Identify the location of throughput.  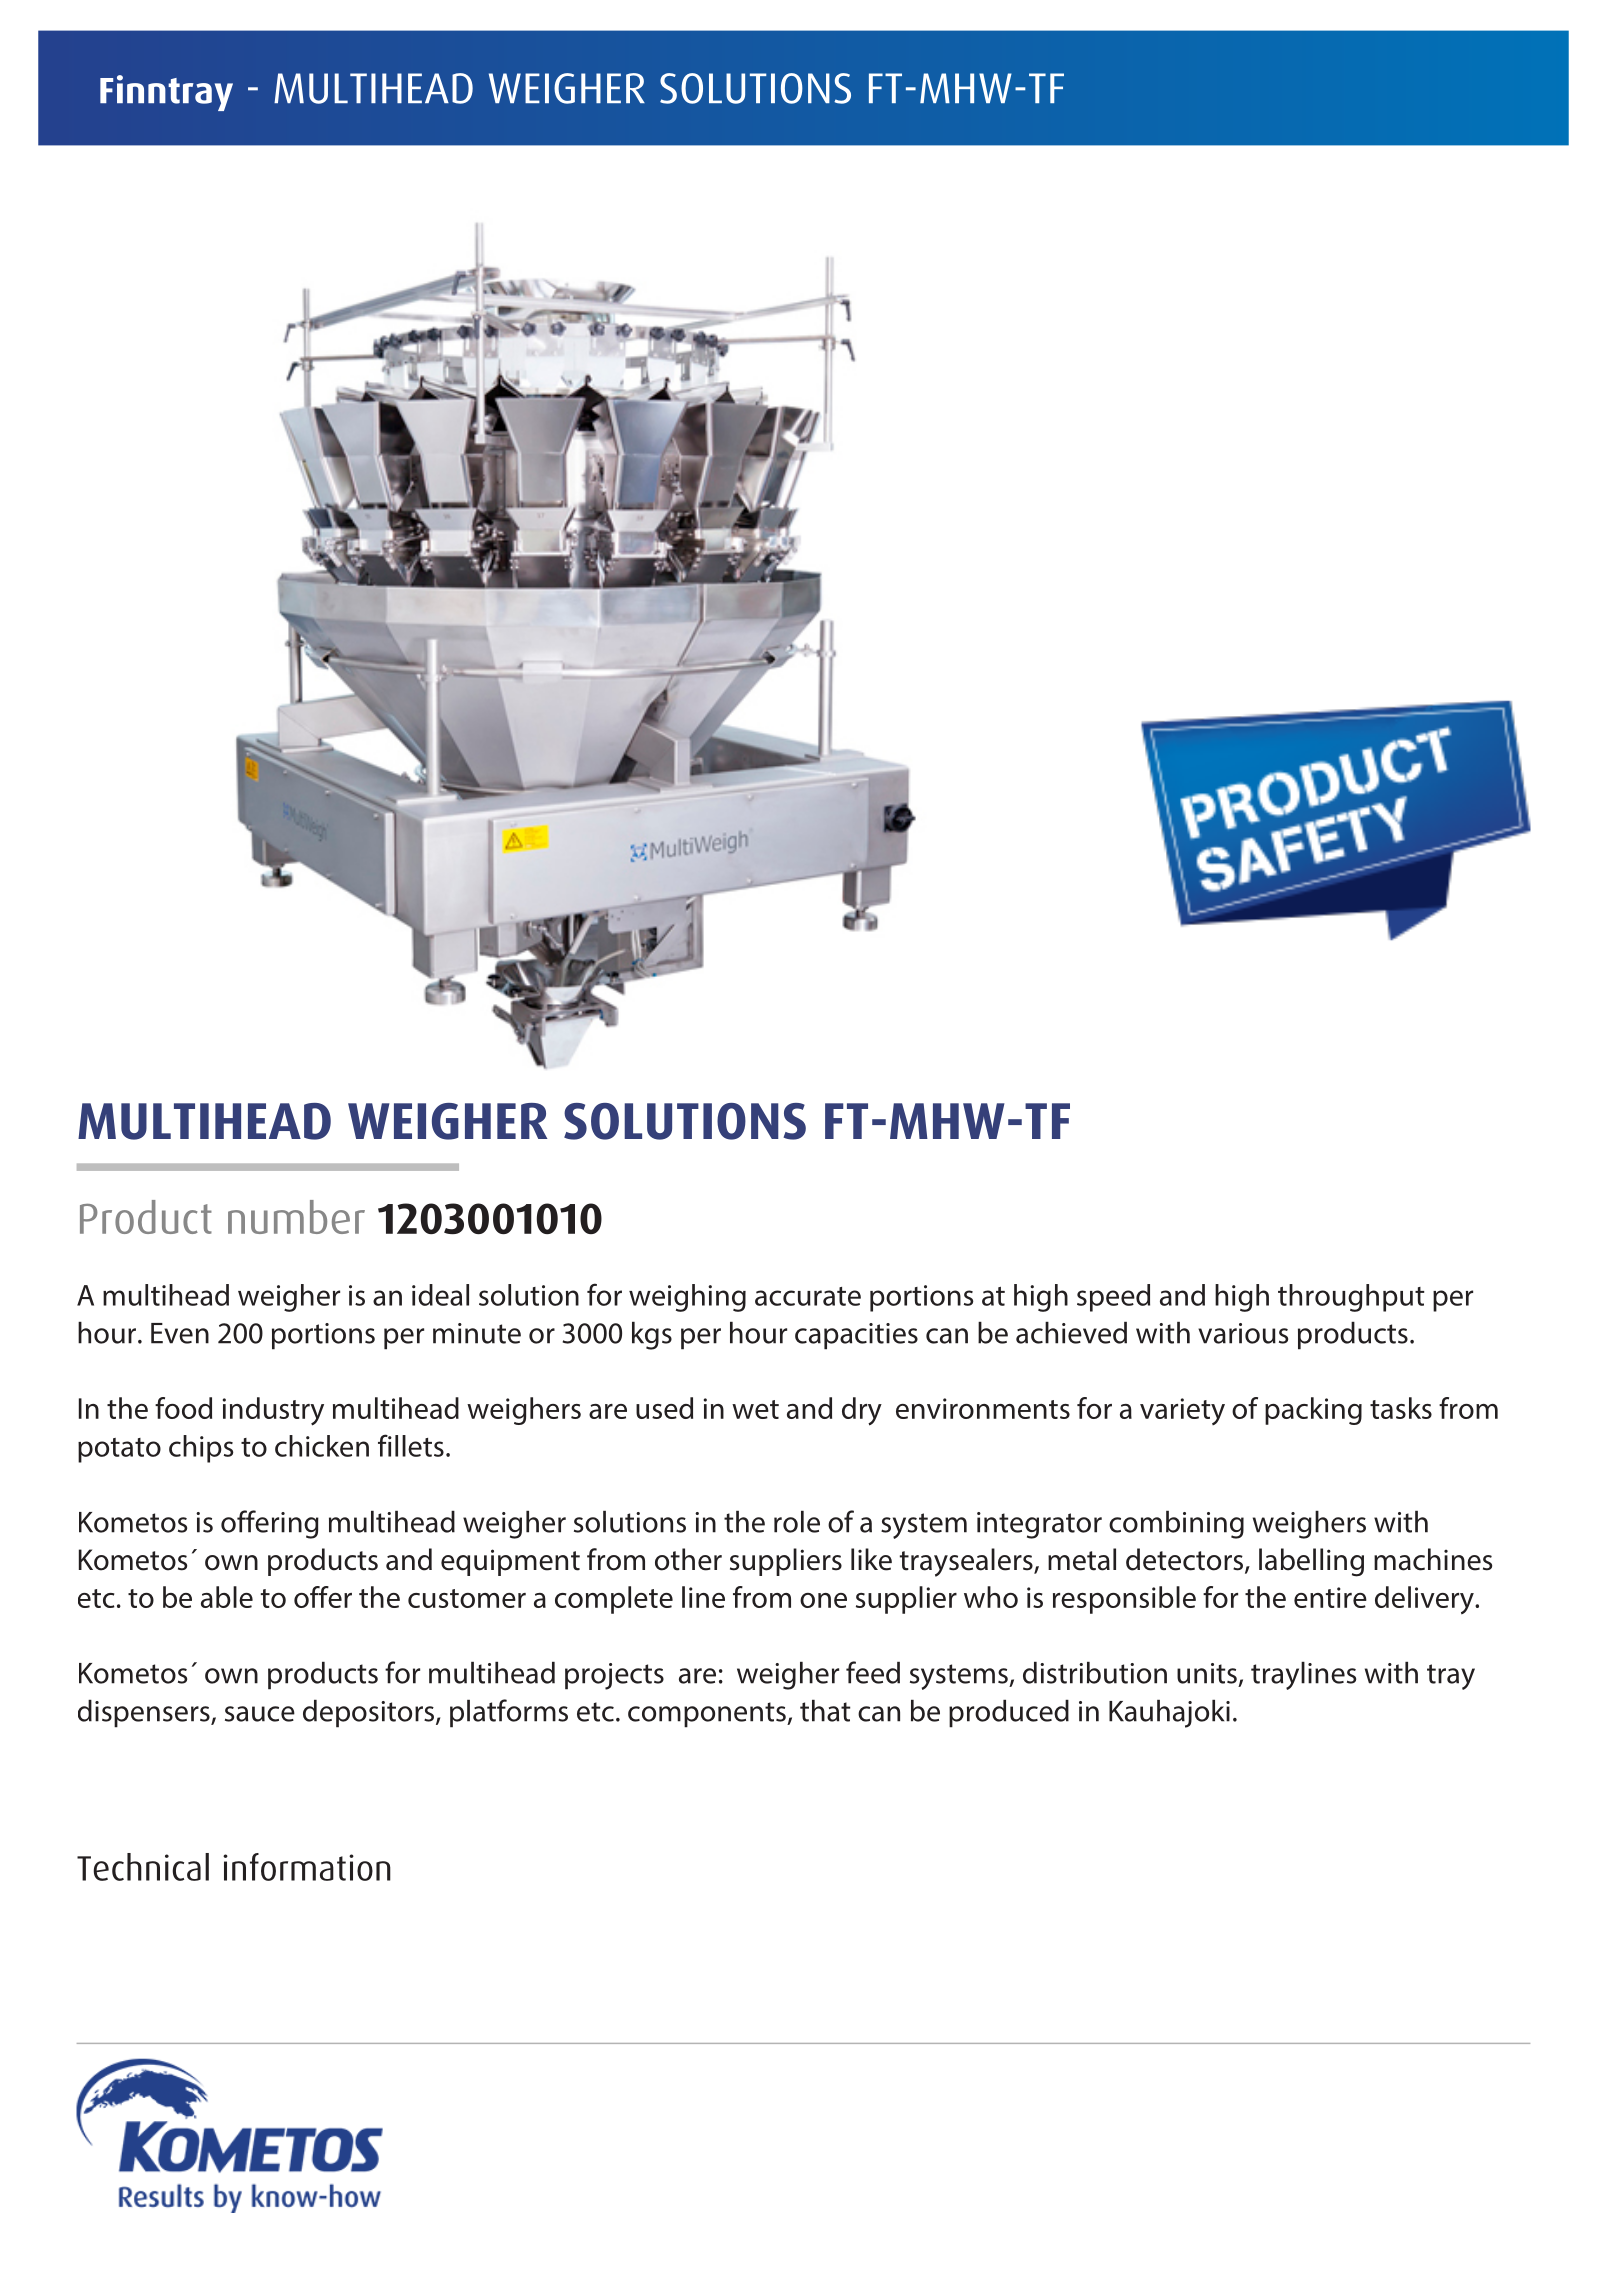
(1351, 1298).
